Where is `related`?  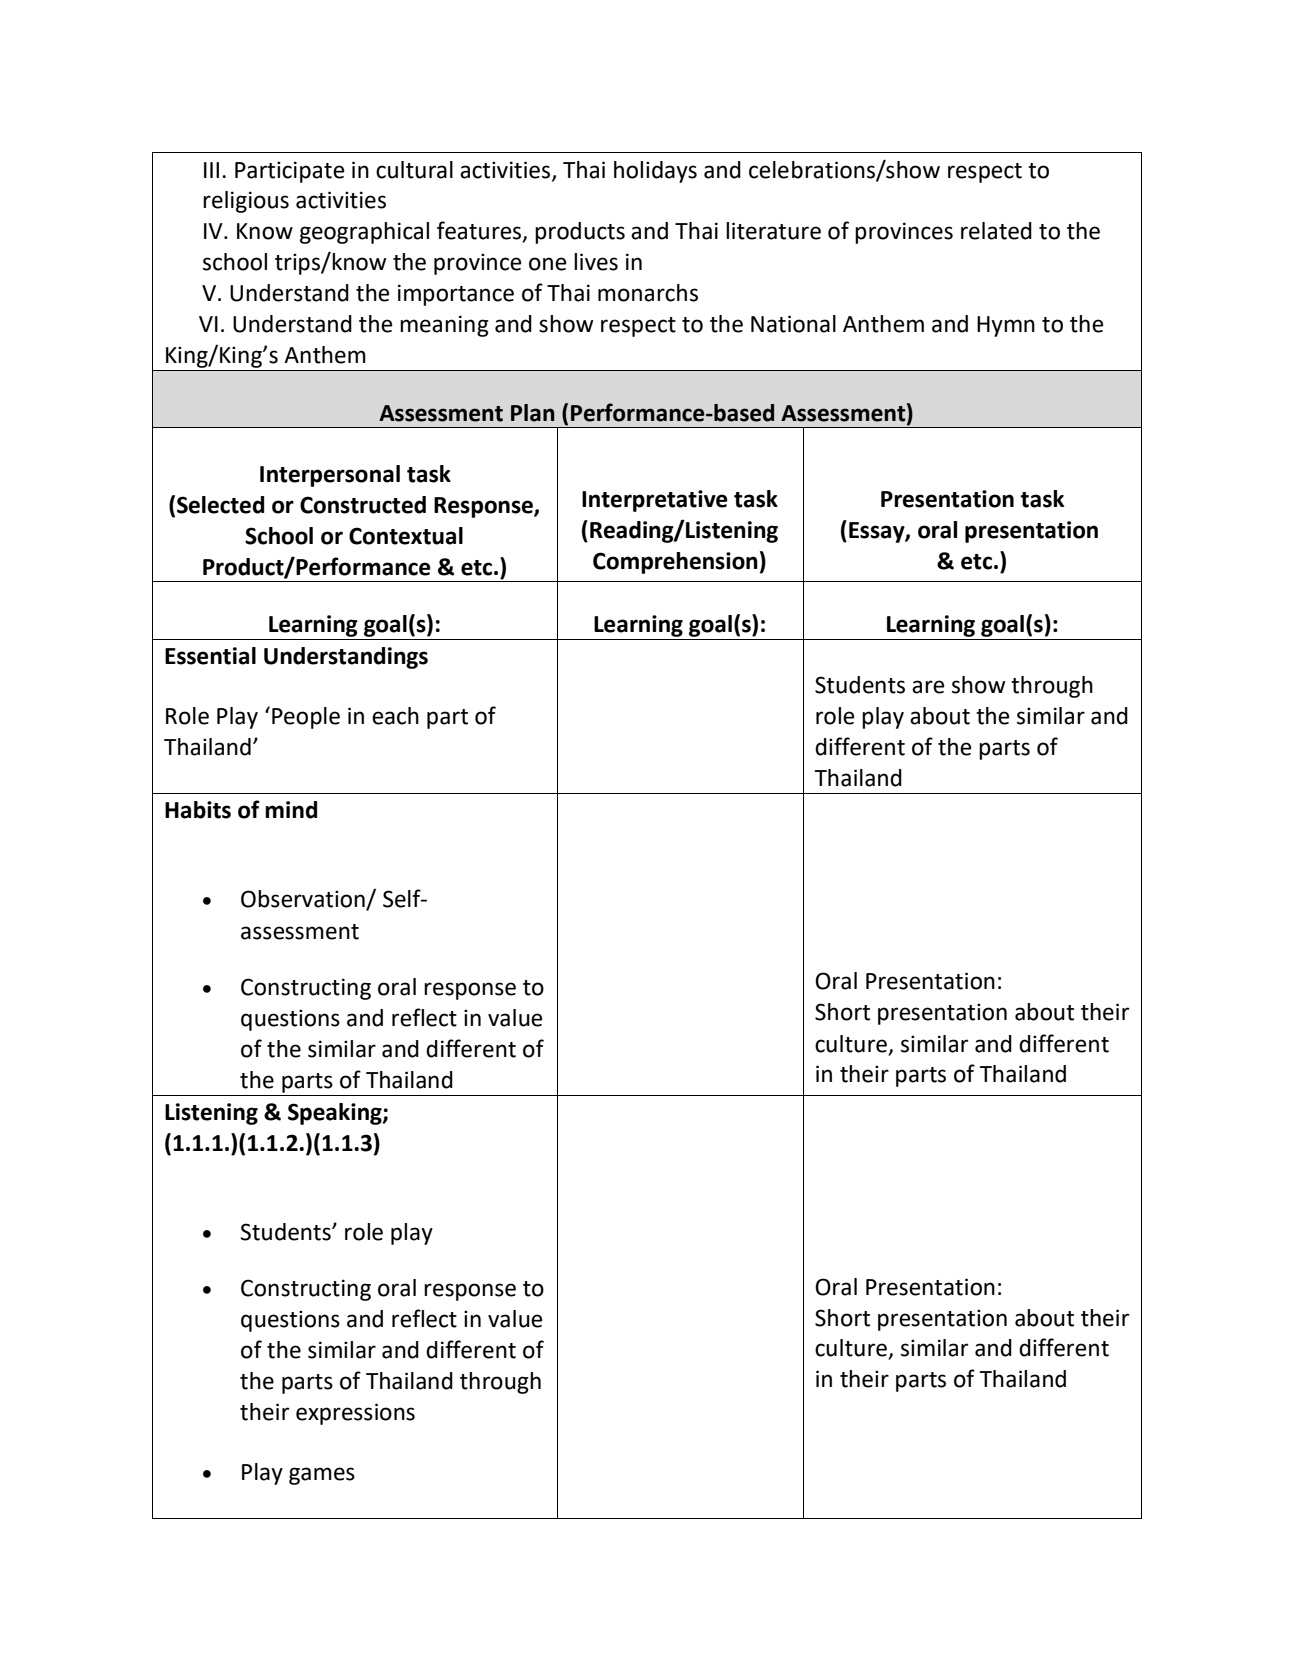 related is located at coordinates (996, 231).
